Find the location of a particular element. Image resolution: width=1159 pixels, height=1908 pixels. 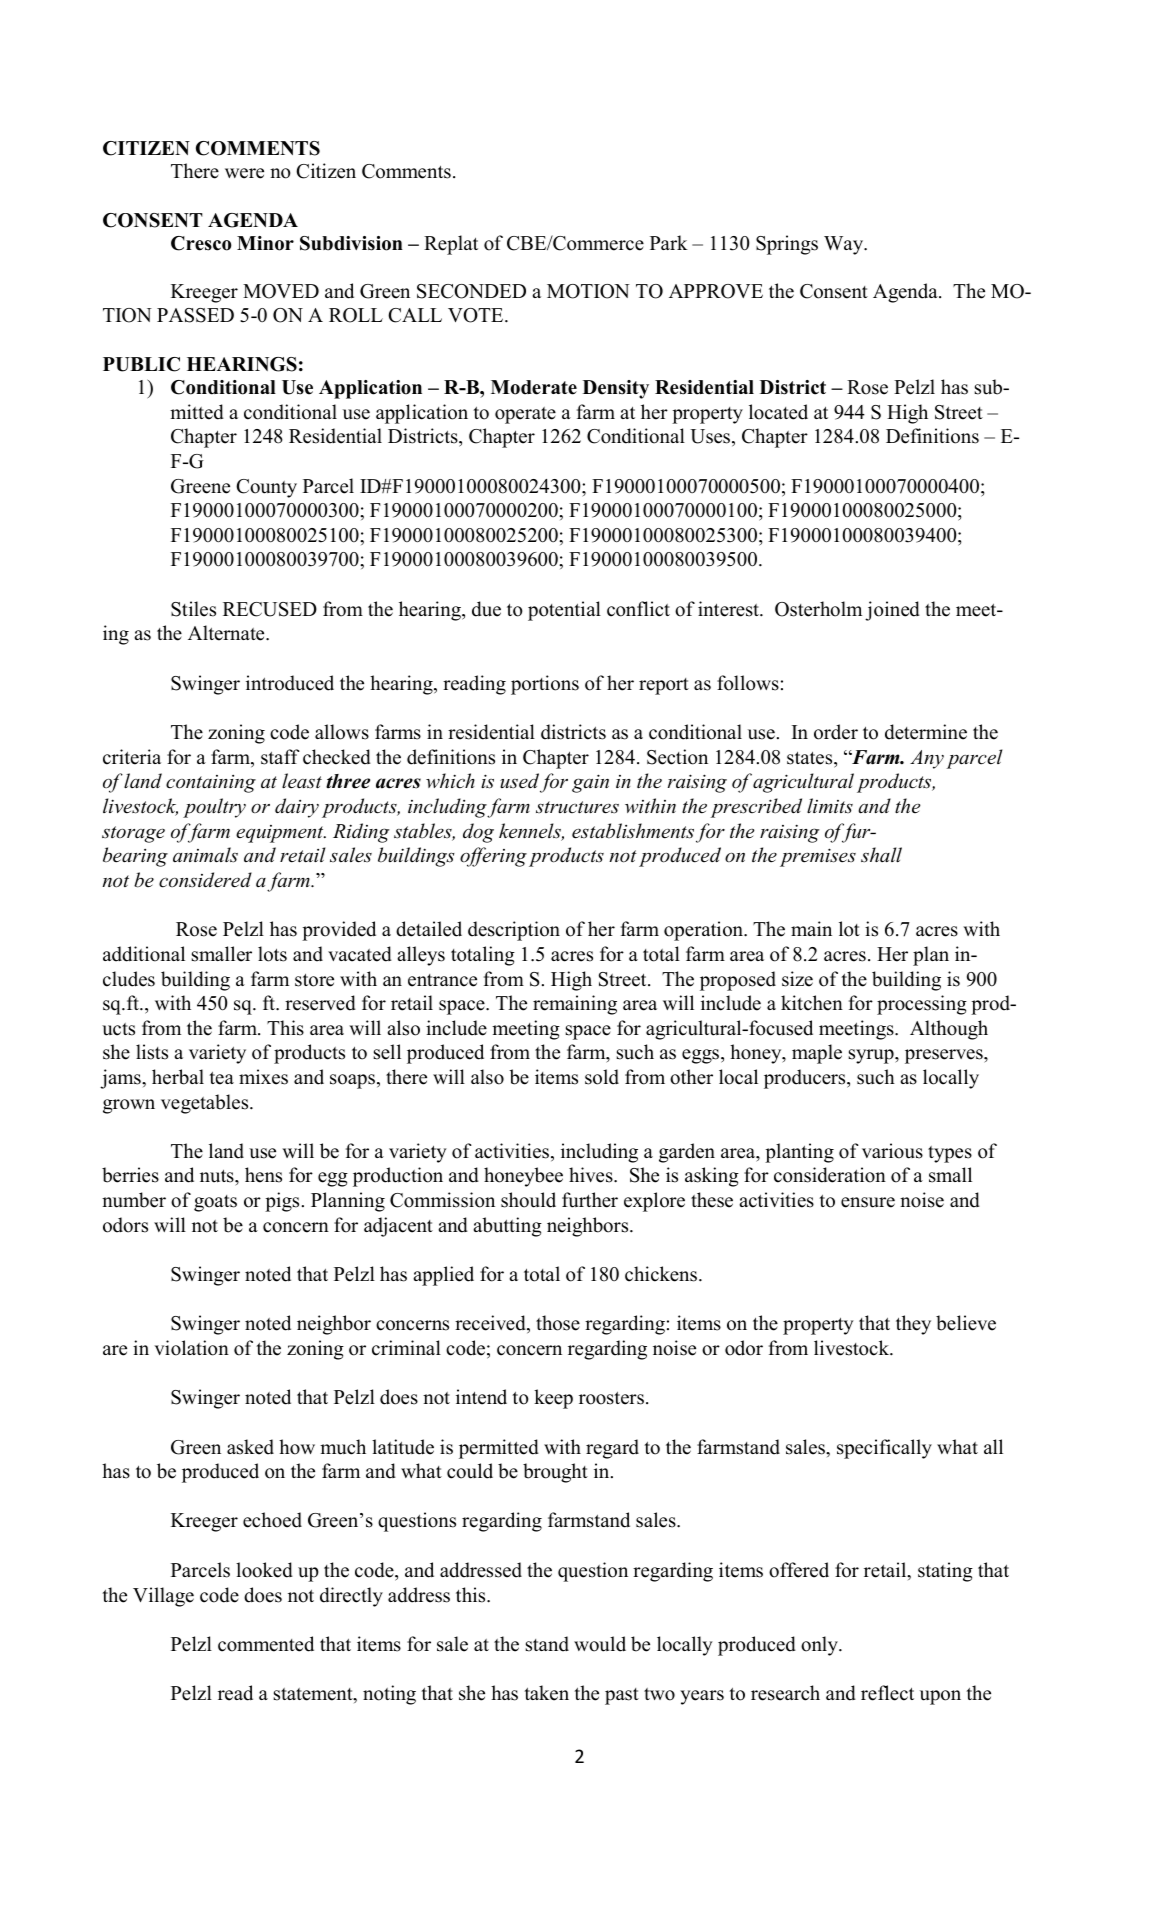

offering is located at coordinates (493, 857).
